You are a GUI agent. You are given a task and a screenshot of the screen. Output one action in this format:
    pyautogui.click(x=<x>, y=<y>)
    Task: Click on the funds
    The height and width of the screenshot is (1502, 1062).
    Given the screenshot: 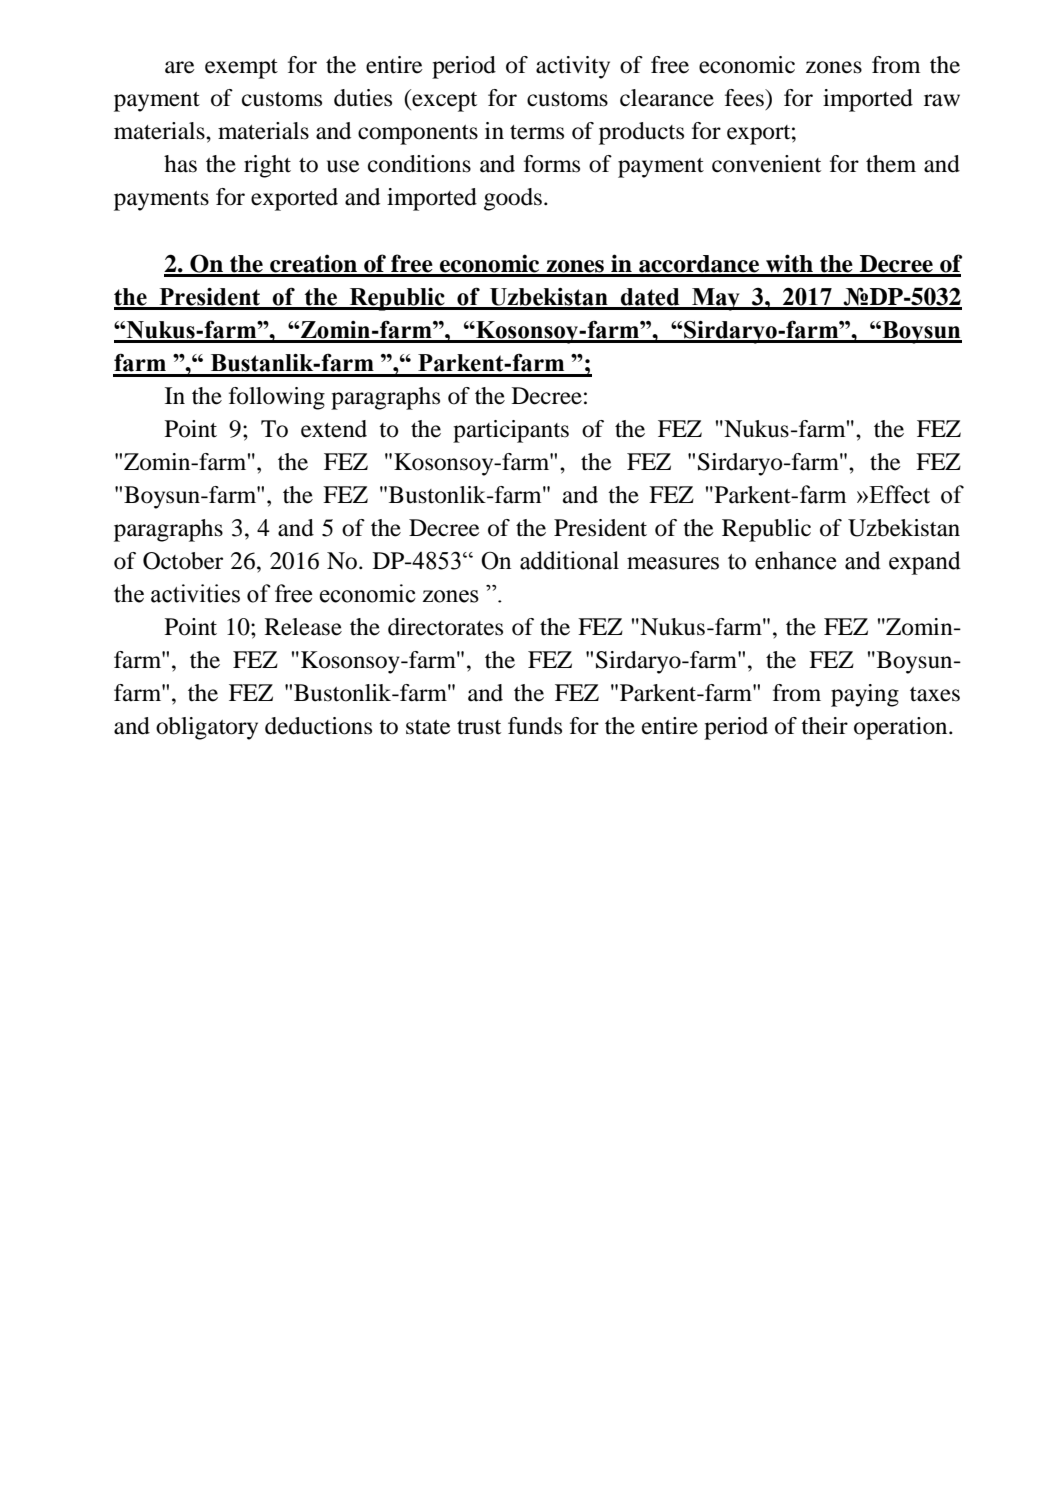 What is the action you would take?
    pyautogui.click(x=535, y=726)
